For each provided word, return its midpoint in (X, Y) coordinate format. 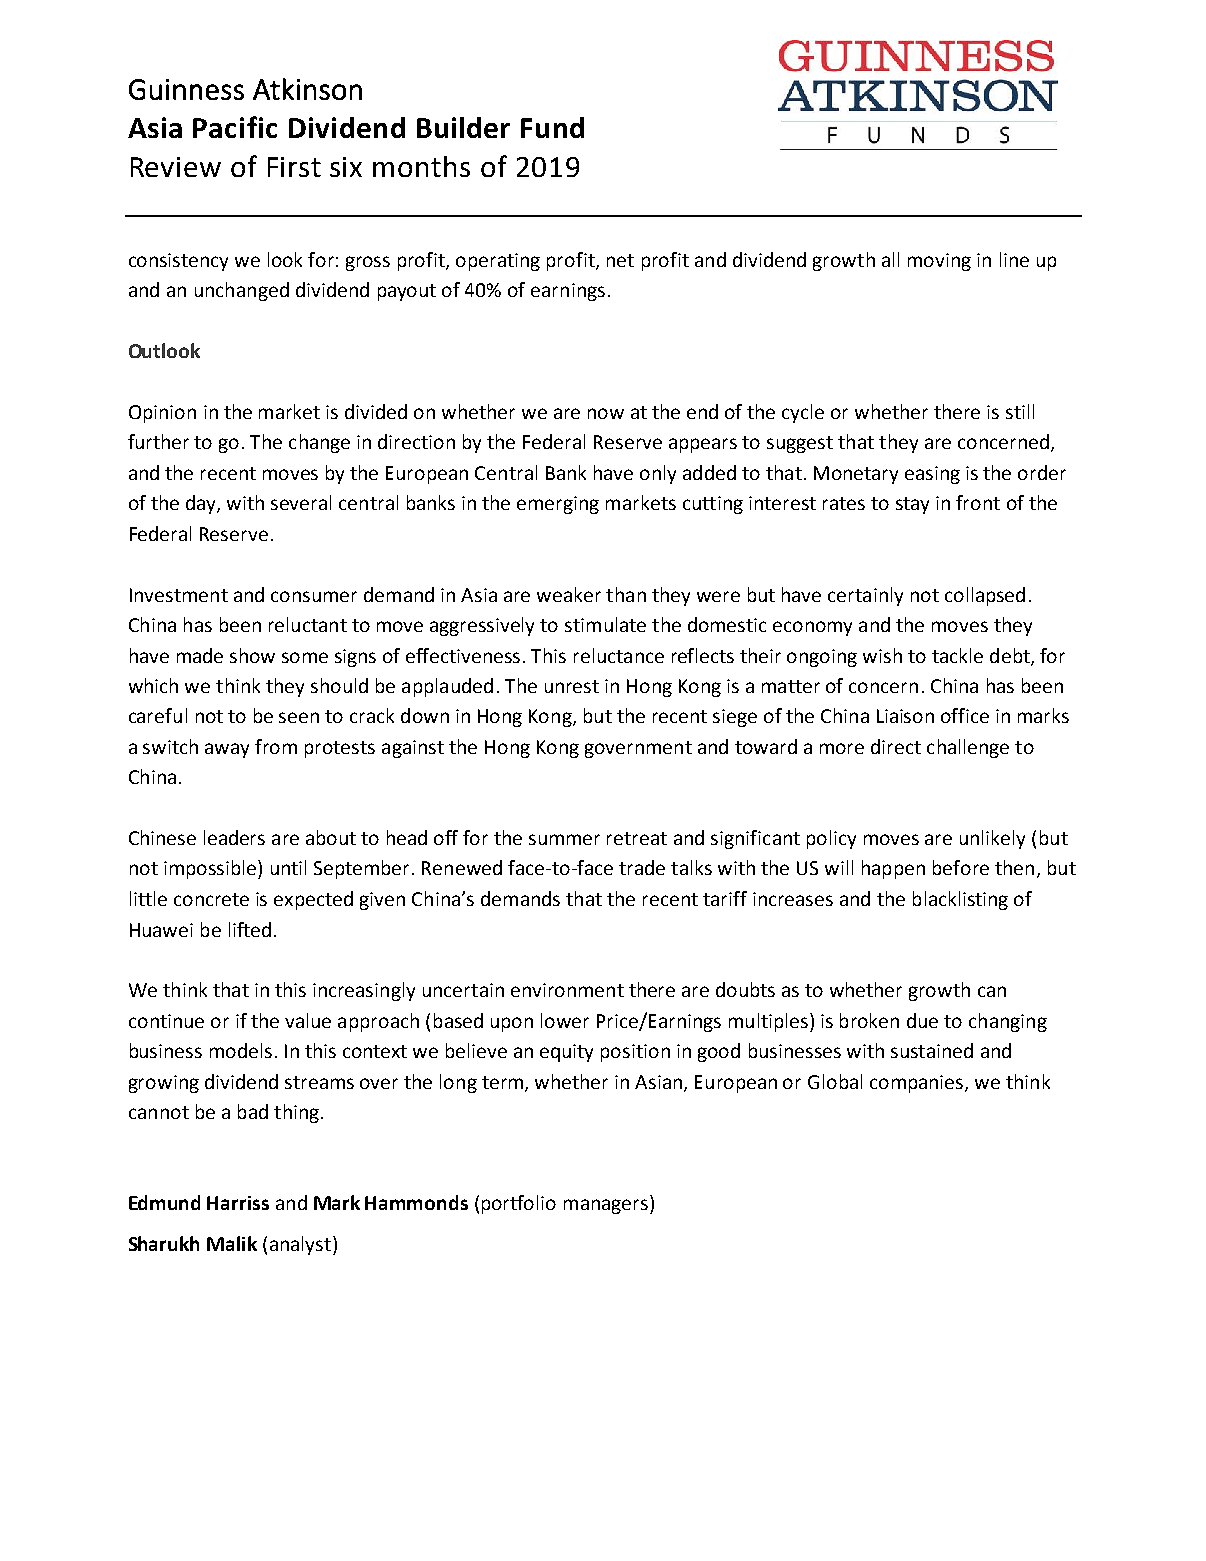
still (1020, 411)
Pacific (235, 127)
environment (567, 990)
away (227, 750)
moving (939, 262)
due (922, 1020)
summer (564, 839)
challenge (968, 748)
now (606, 413)
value (308, 1020)
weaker (569, 594)
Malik (232, 1243)
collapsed (985, 596)
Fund (552, 127)
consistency (178, 262)
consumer (314, 596)
